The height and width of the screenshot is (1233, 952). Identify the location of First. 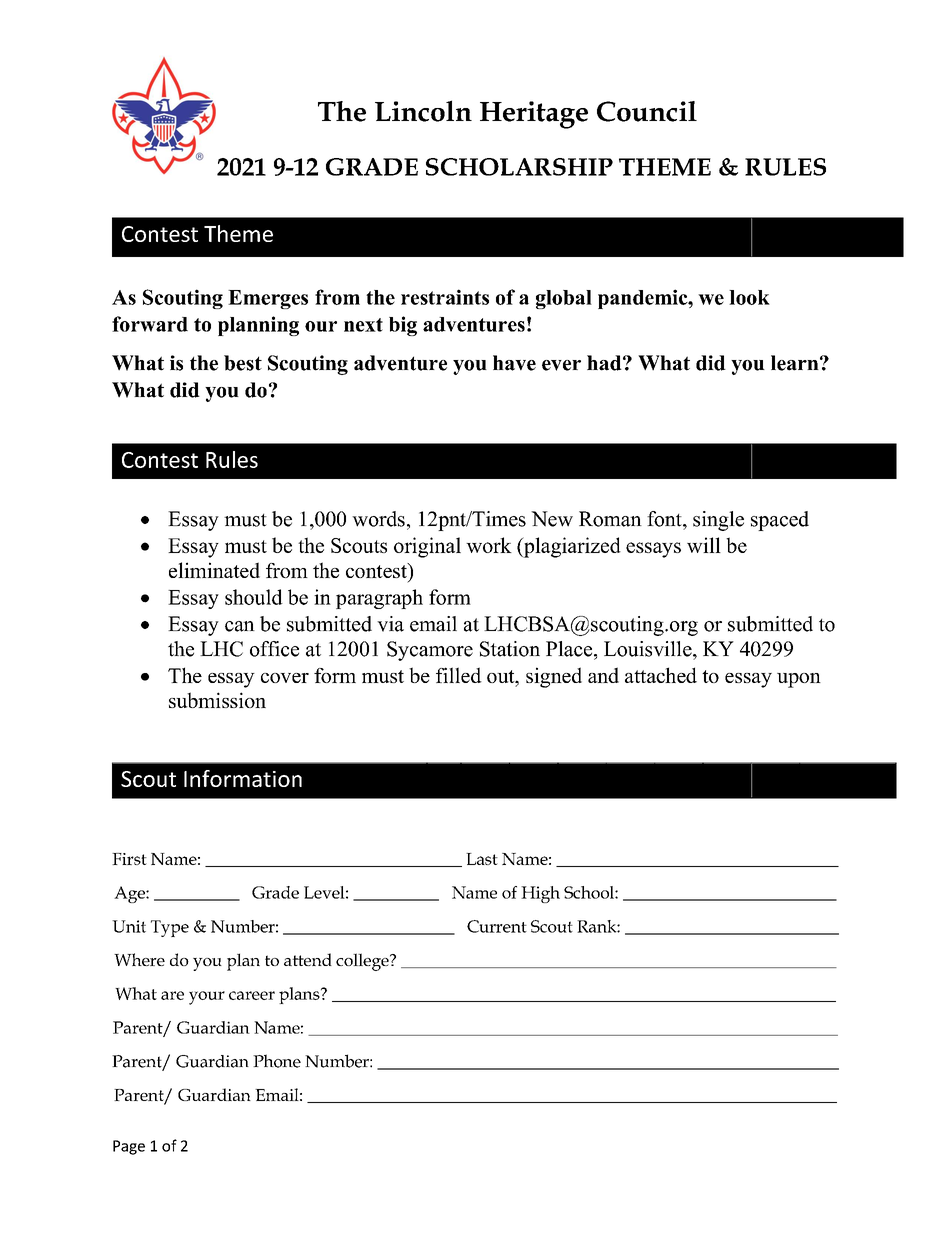
(129, 859).
